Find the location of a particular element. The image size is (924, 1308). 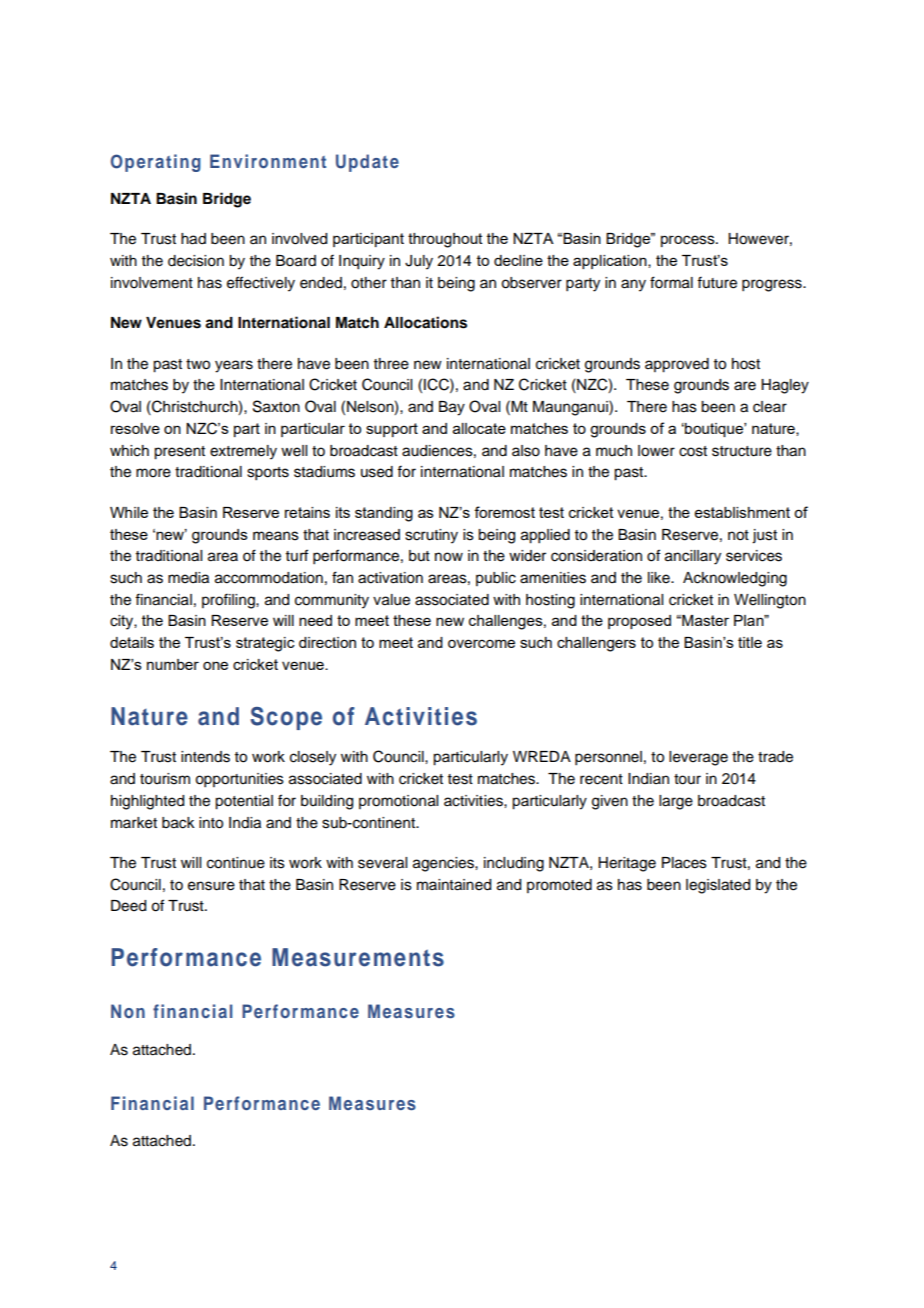

throughout is located at coordinates (445, 240).
